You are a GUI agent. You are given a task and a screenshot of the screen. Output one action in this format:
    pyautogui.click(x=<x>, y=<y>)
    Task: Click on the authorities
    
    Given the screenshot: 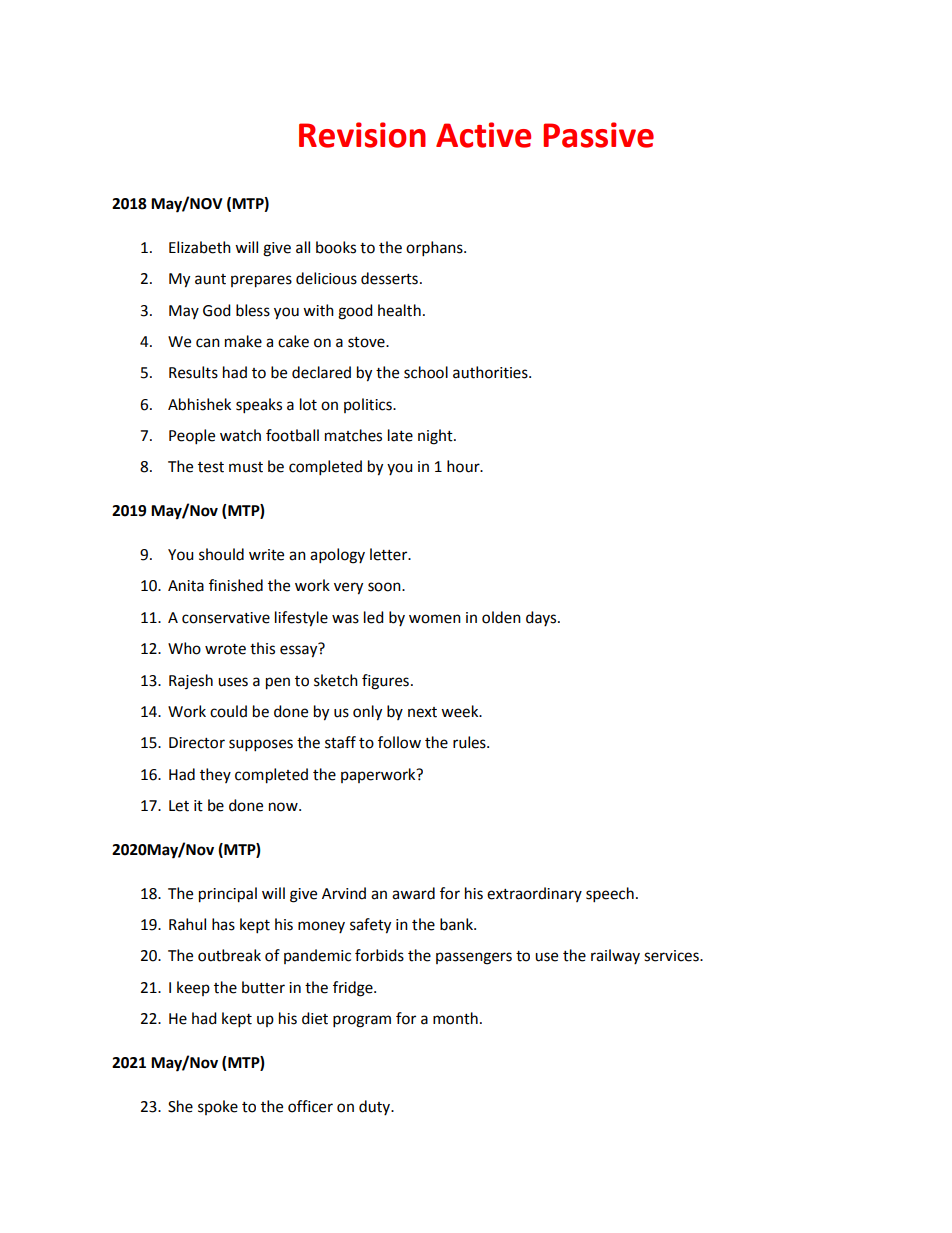 What is the action you would take?
    pyautogui.click(x=491, y=372)
